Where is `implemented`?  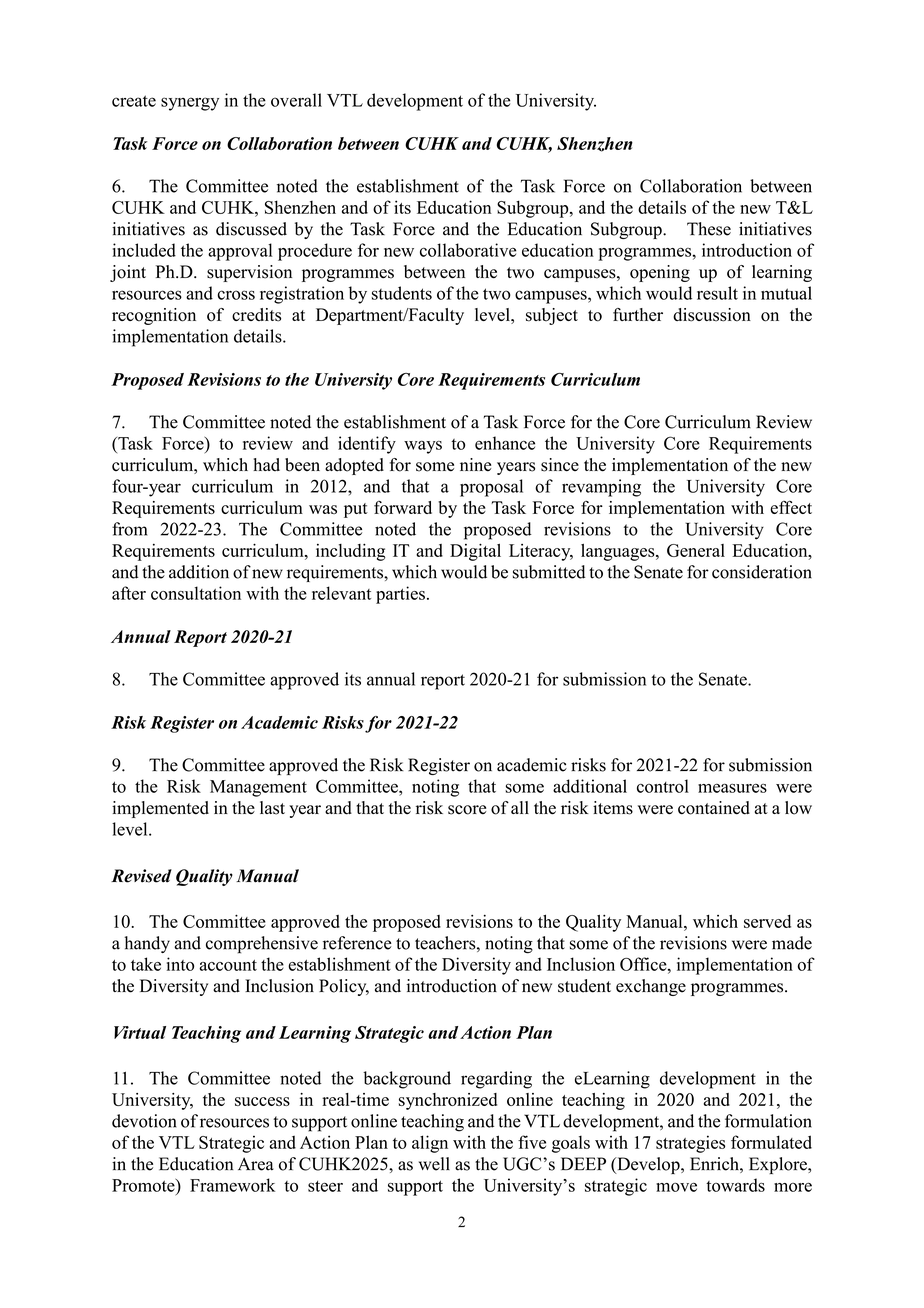
implemented is located at coordinates (160, 809).
